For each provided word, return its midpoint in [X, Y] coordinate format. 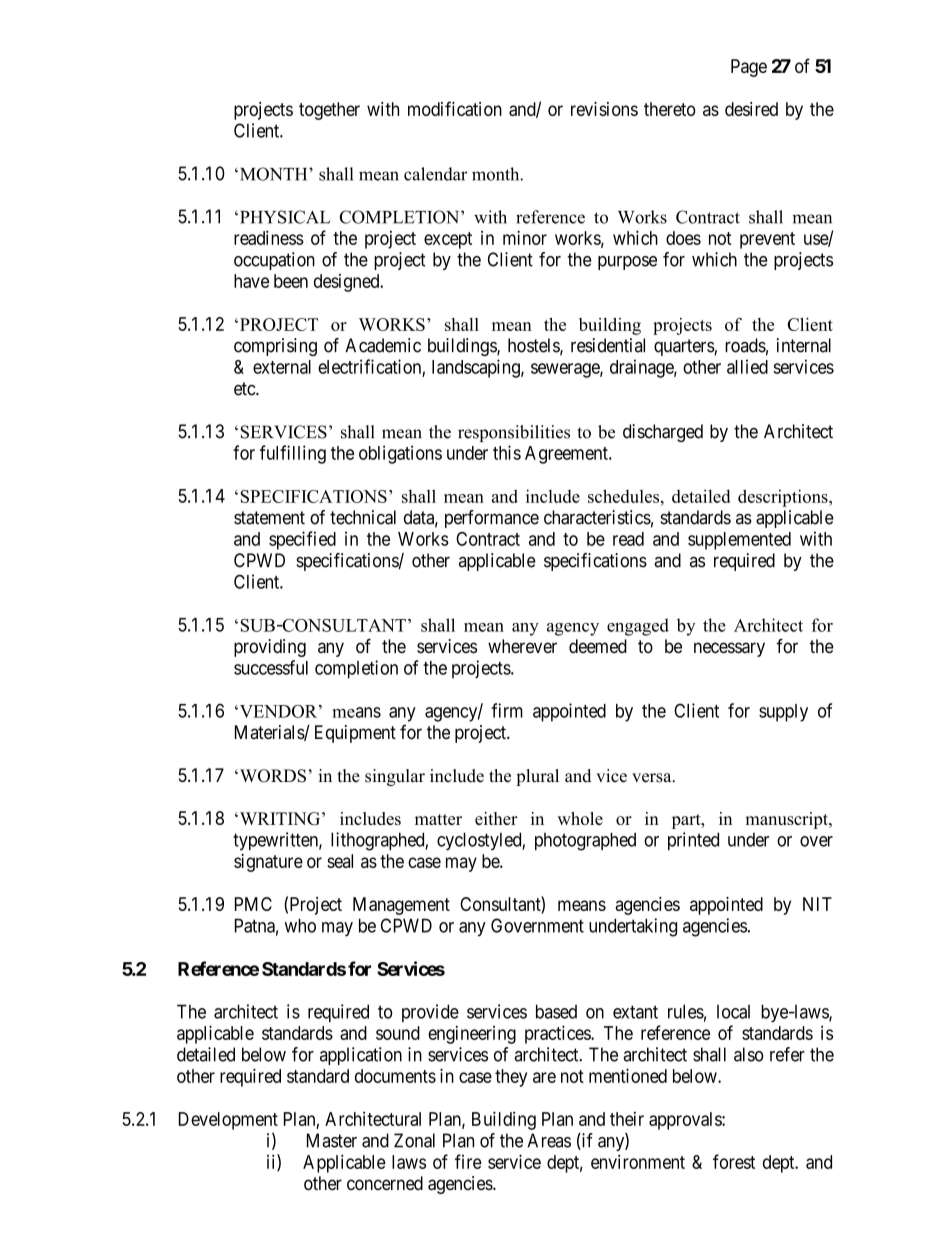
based [556, 1011]
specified [302, 540]
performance [492, 519]
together [329, 111]
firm [507, 710]
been [291, 281]
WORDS [271, 776]
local [733, 1012]
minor [525, 237]
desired [751, 109]
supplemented [739, 541]
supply [783, 713]
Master [332, 1140]
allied [747, 366]
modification [455, 108]
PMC [253, 904]
